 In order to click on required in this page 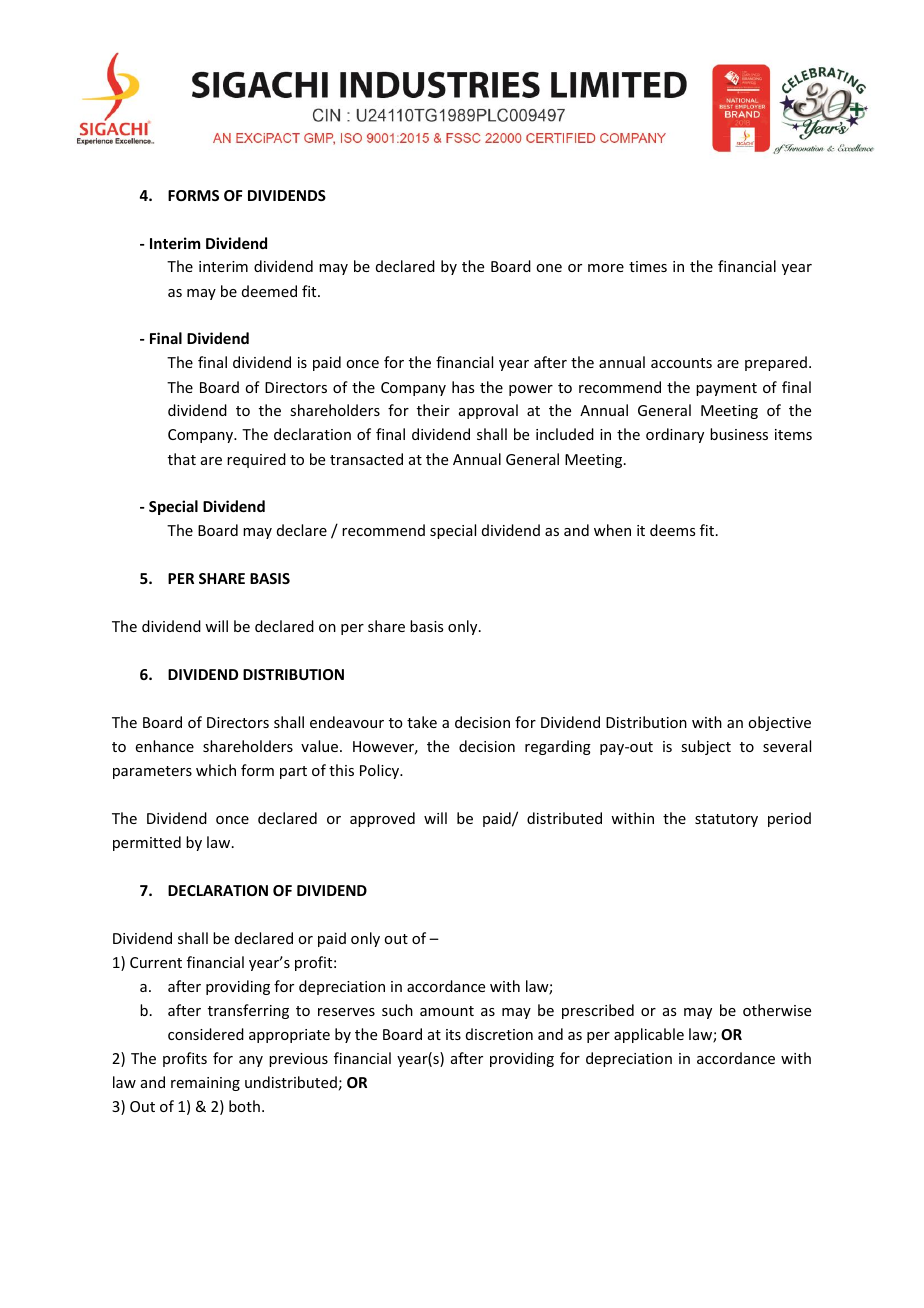, I will do `click(256, 460)`.
